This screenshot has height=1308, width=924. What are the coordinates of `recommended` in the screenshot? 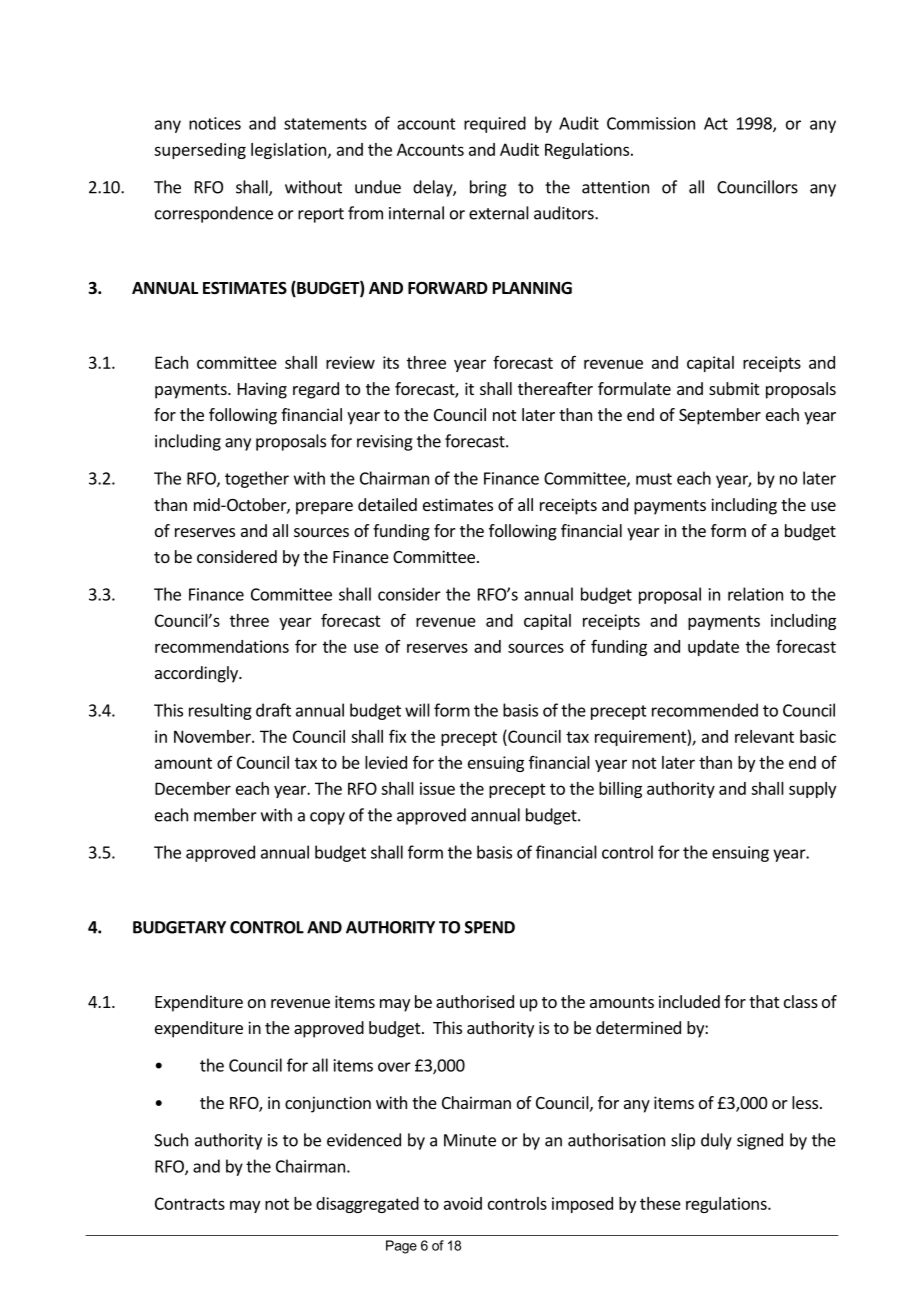 It's located at (705, 710).
